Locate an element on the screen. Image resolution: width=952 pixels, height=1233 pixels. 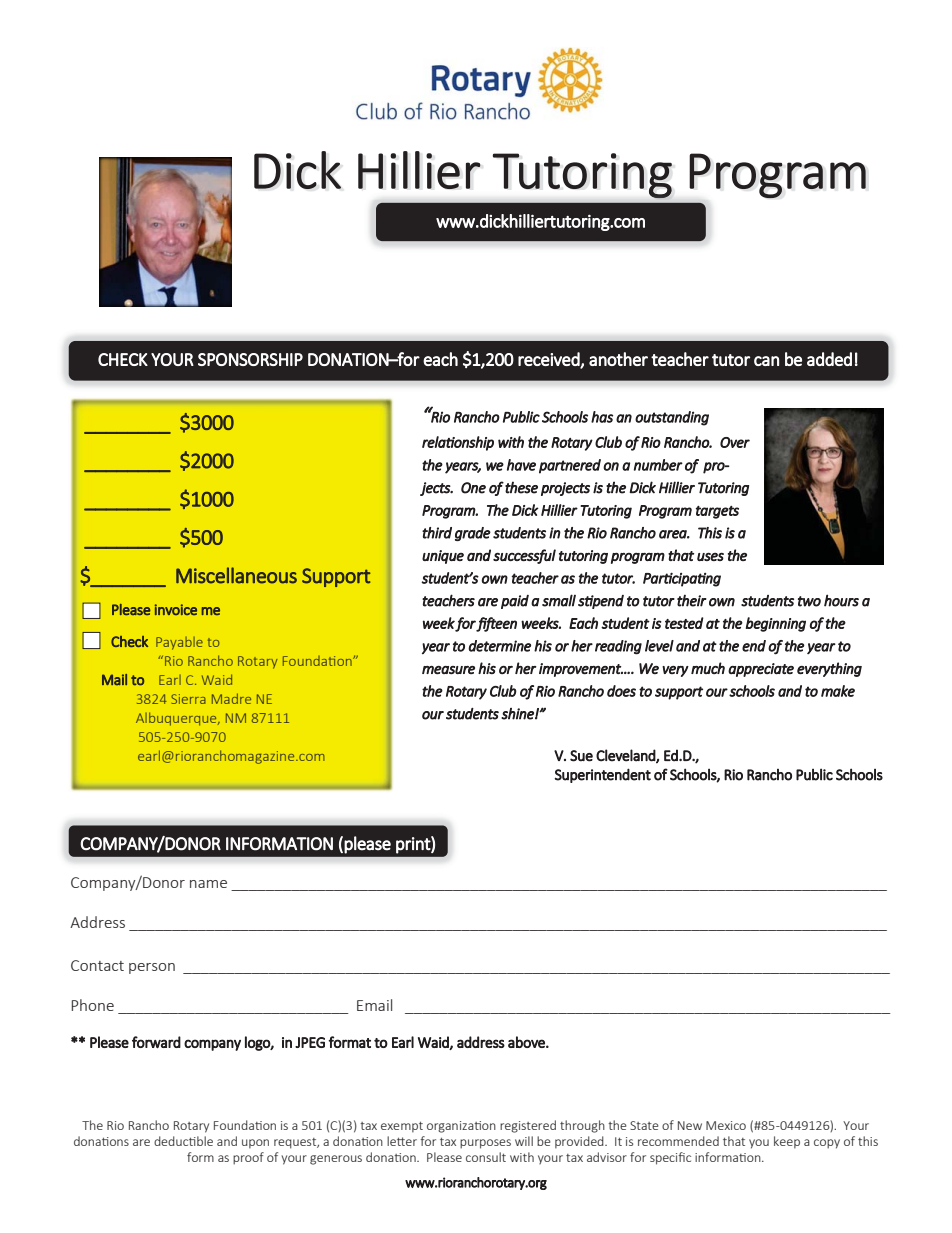
Superintendent is located at coordinates (603, 775).
